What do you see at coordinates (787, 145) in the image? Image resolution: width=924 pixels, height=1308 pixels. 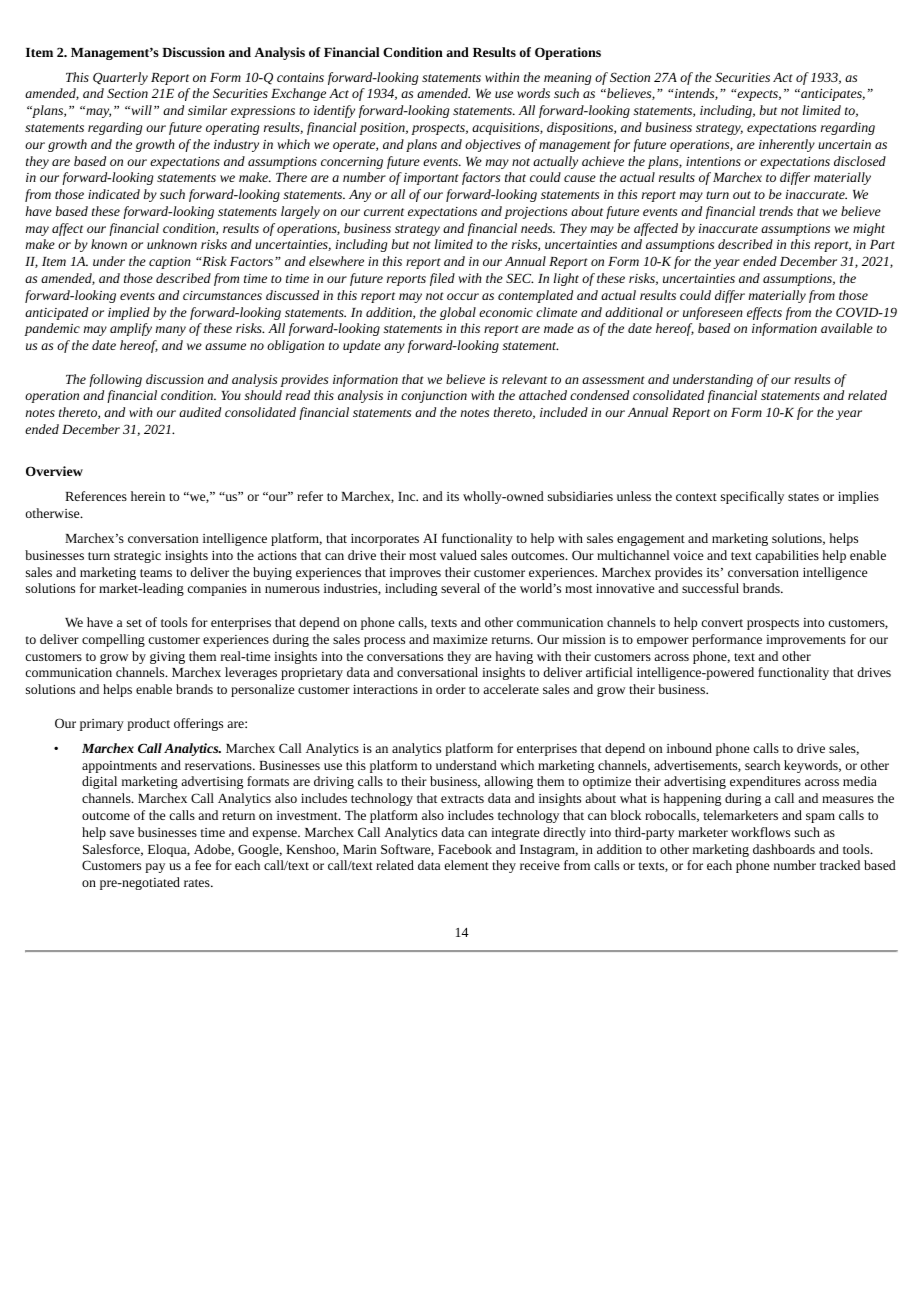 I see `inherently` at bounding box center [787, 145].
